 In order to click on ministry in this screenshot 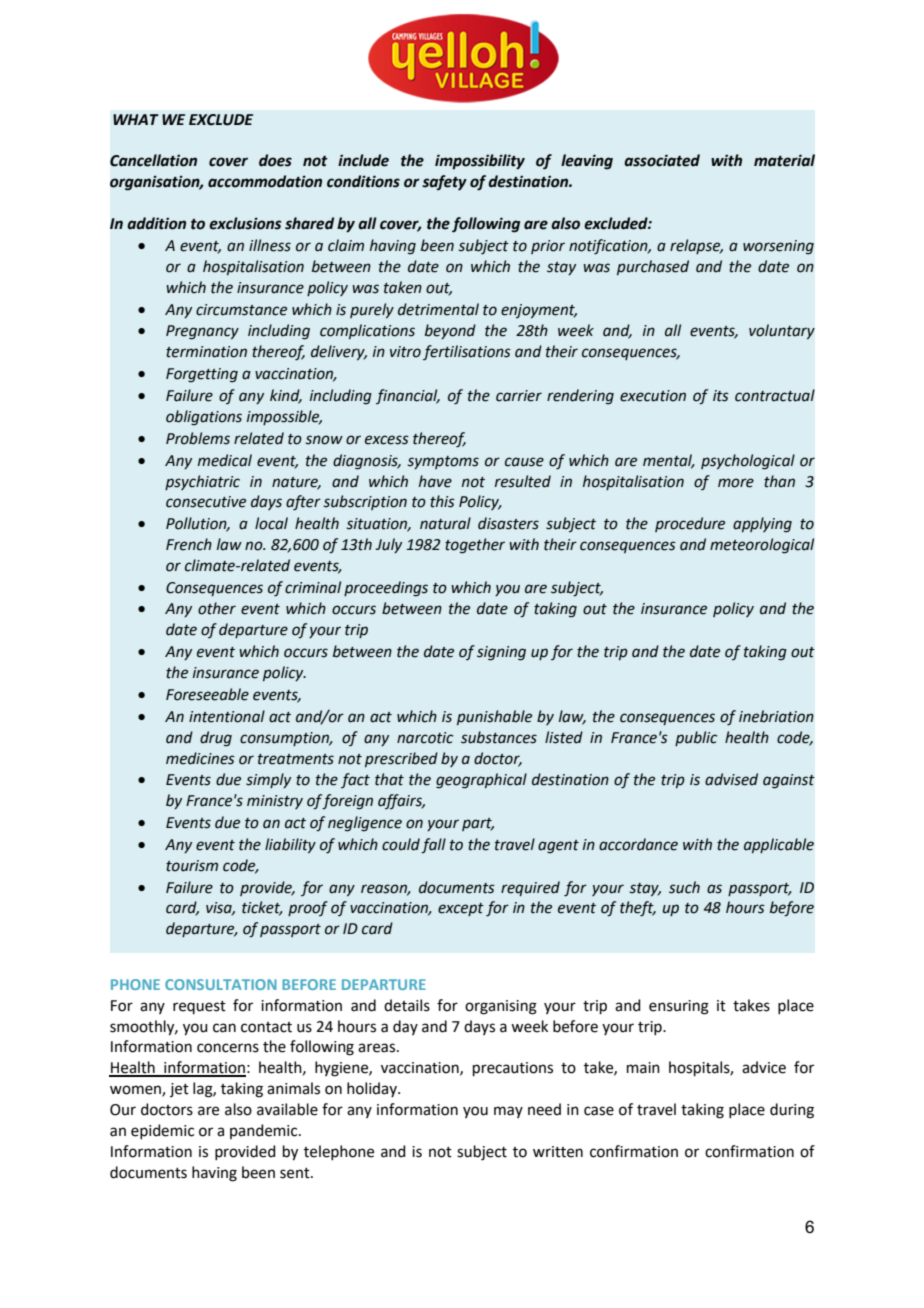, I will do `click(275, 802)`.
